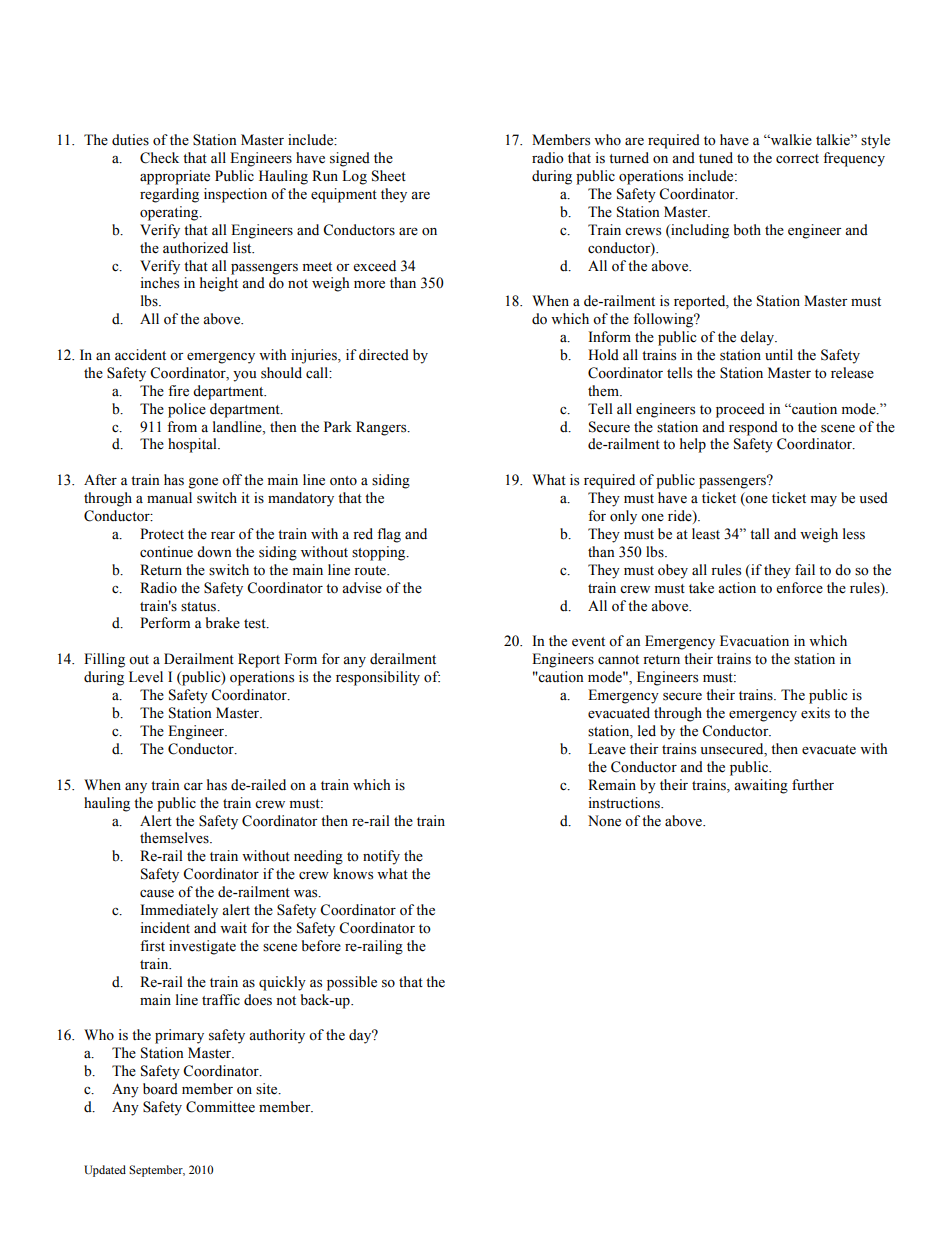  What do you see at coordinates (220, 1107) in the screenshot?
I see `Committee` at bounding box center [220, 1107].
